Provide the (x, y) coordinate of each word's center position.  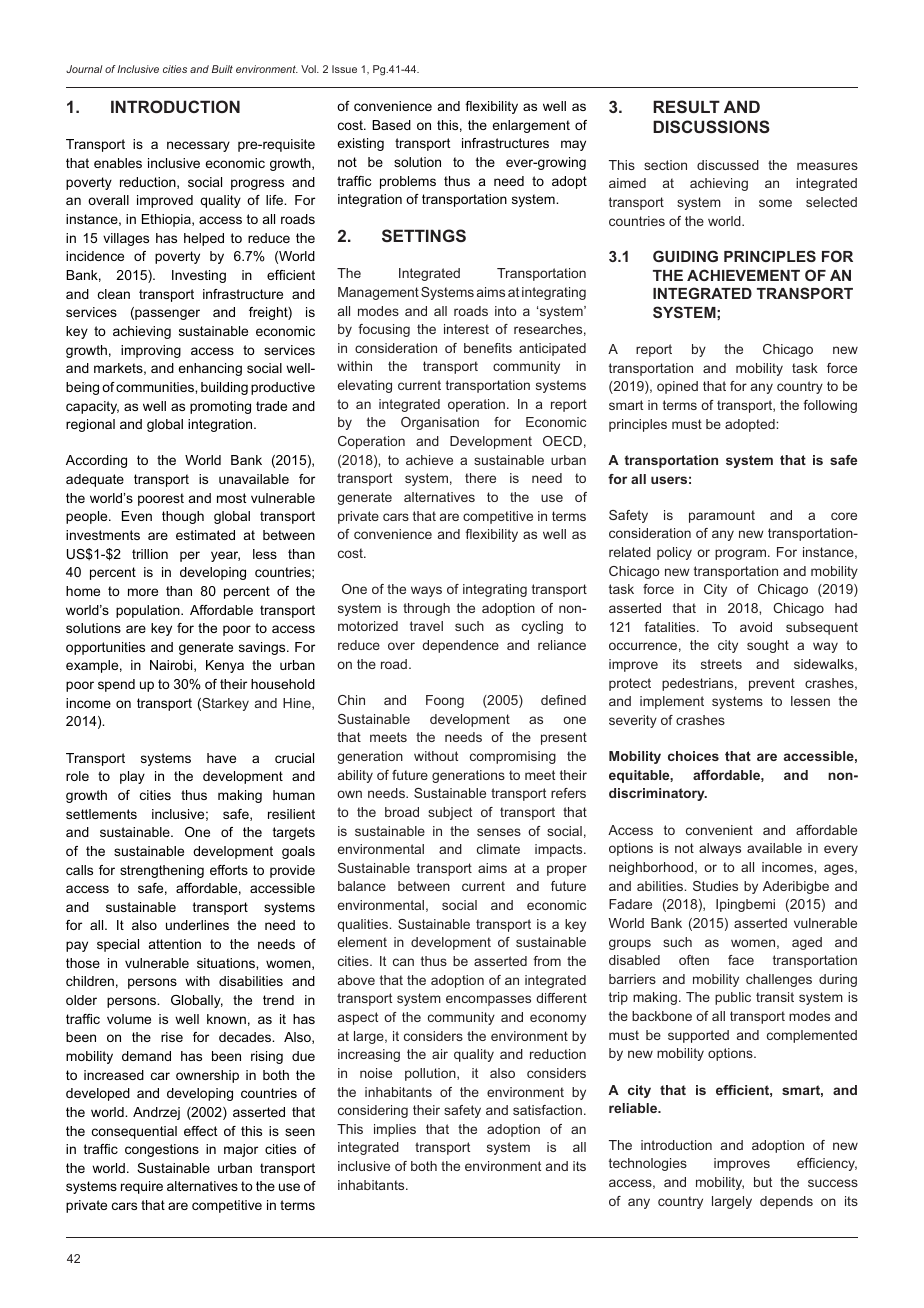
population (149, 611)
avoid (756, 627)
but (763, 1182)
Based (391, 125)
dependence (460, 646)
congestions (162, 1150)
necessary (198, 146)
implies (395, 1130)
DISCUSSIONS (711, 126)
